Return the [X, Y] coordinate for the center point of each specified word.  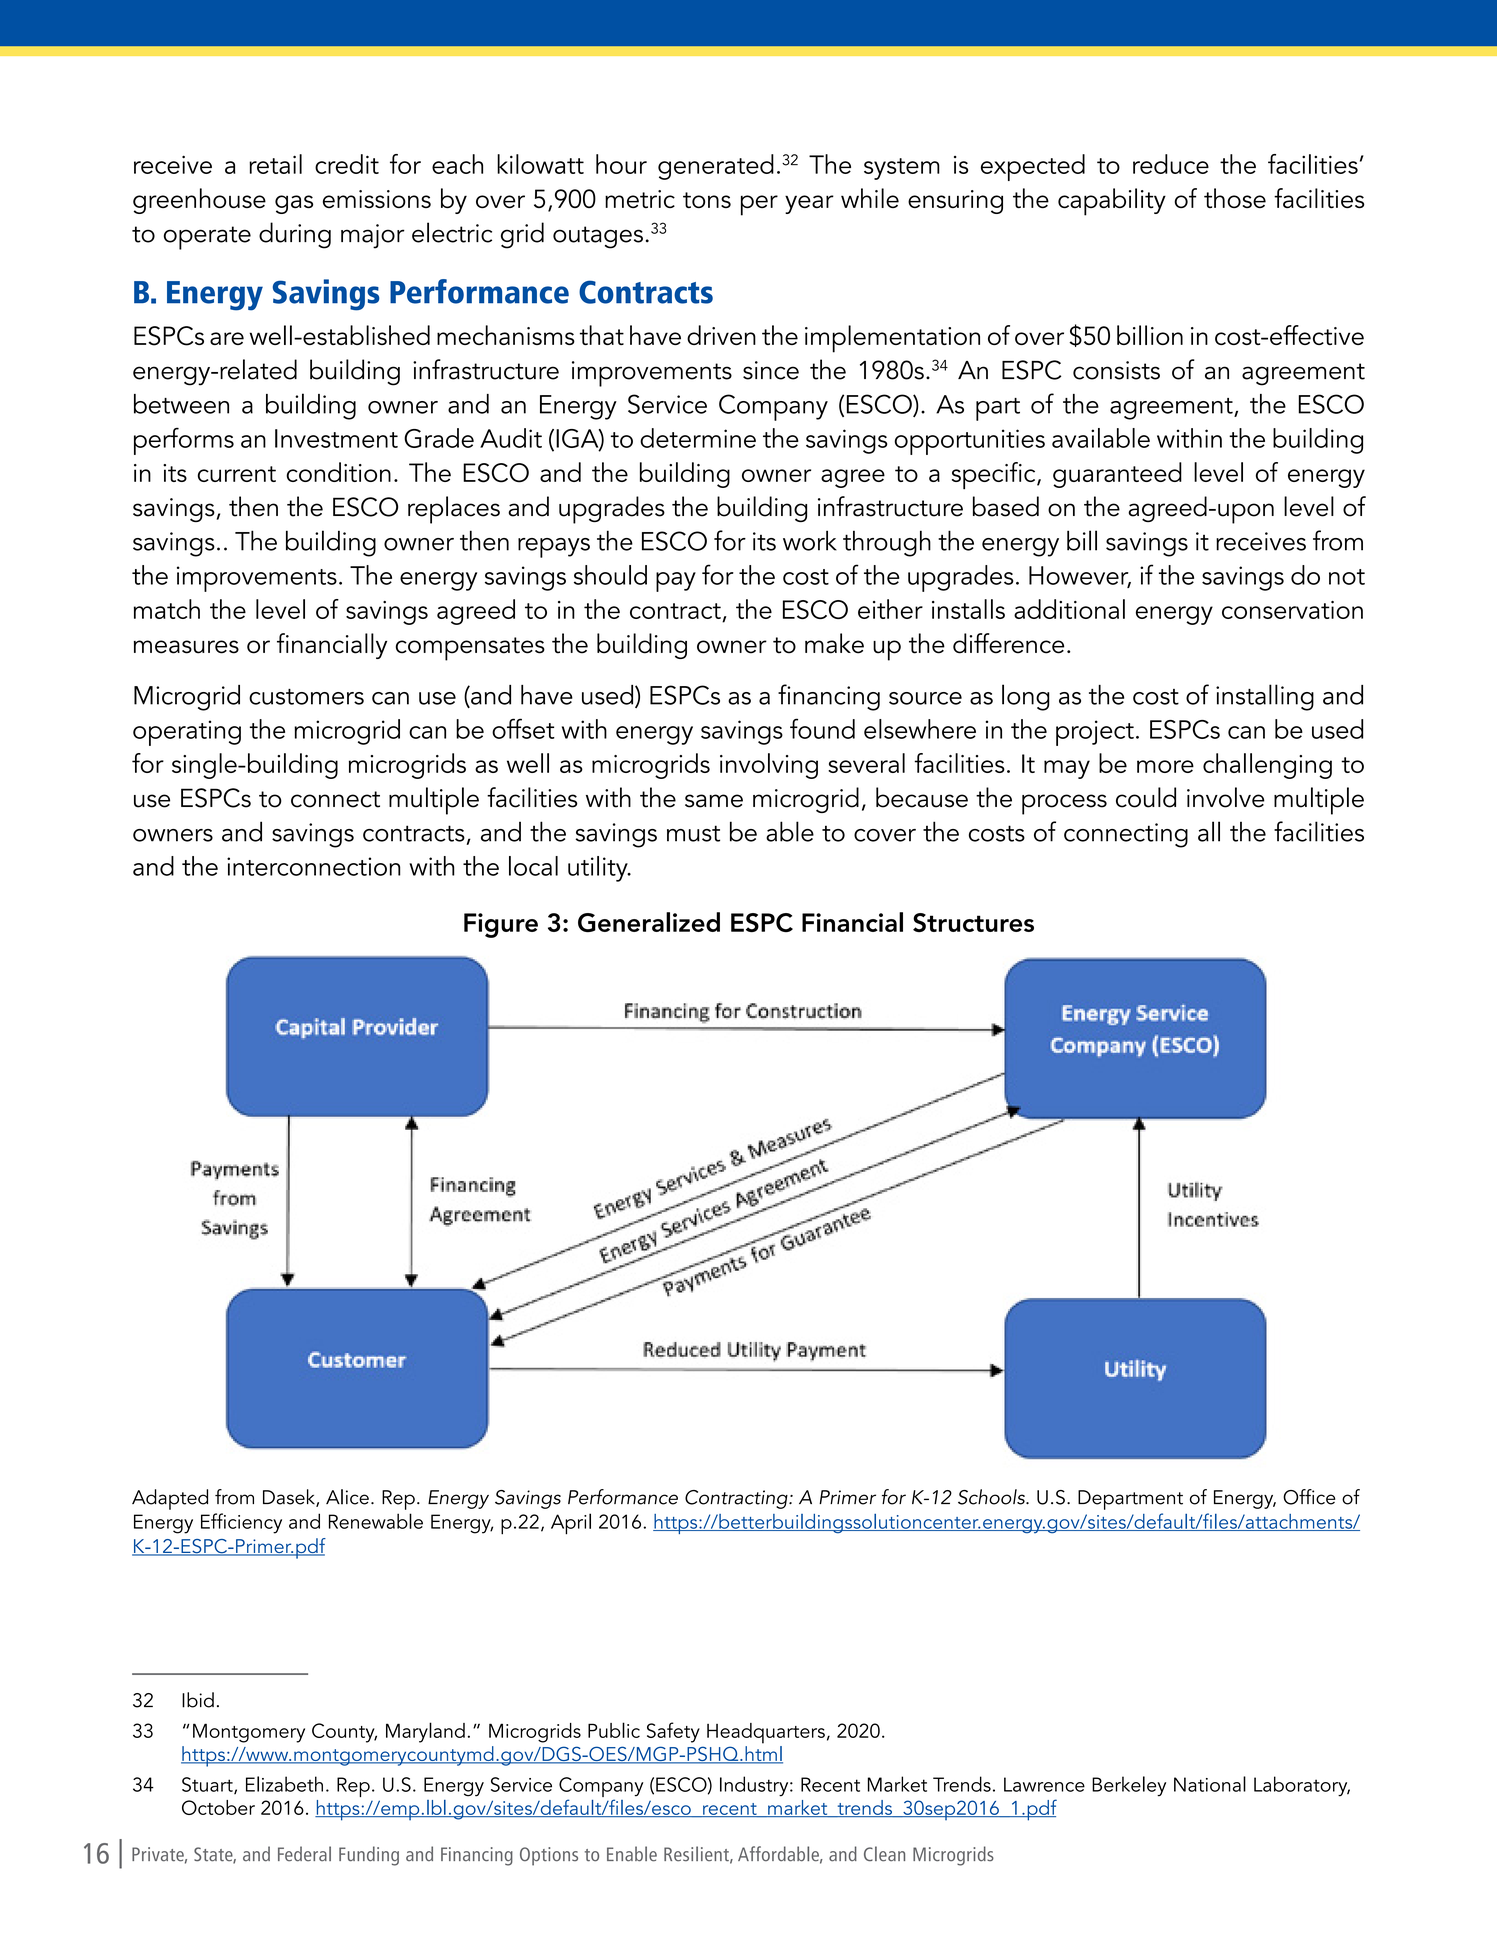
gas [294, 204]
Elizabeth [284, 1784]
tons [707, 200]
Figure [501, 925]
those [1235, 198]
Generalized [649, 922]
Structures [973, 922]
